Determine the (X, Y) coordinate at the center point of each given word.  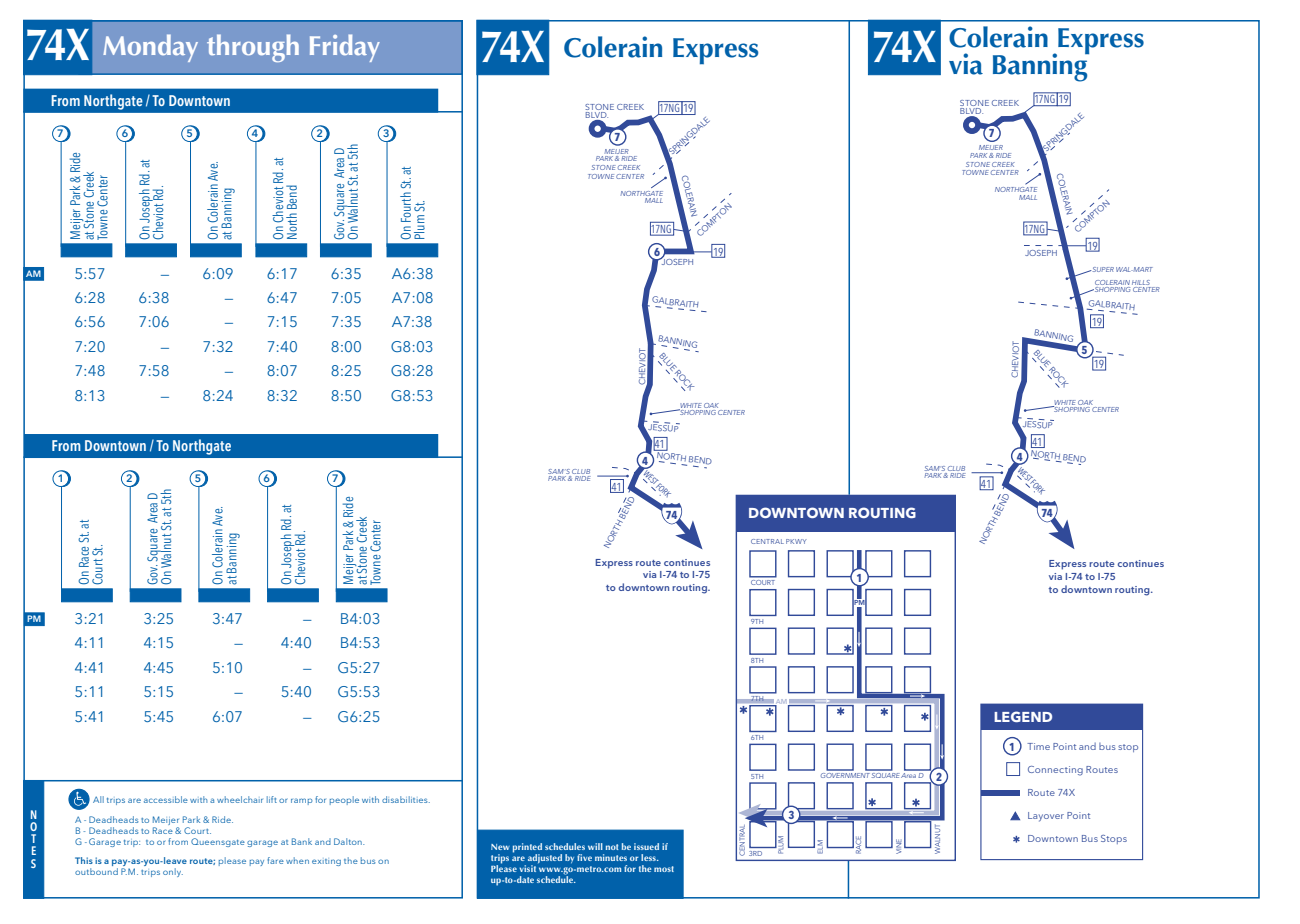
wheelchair (240, 799)
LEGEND (1023, 716)
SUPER (1102, 269)
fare (275, 860)
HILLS (1142, 284)
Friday (345, 48)
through (253, 48)
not (612, 847)
